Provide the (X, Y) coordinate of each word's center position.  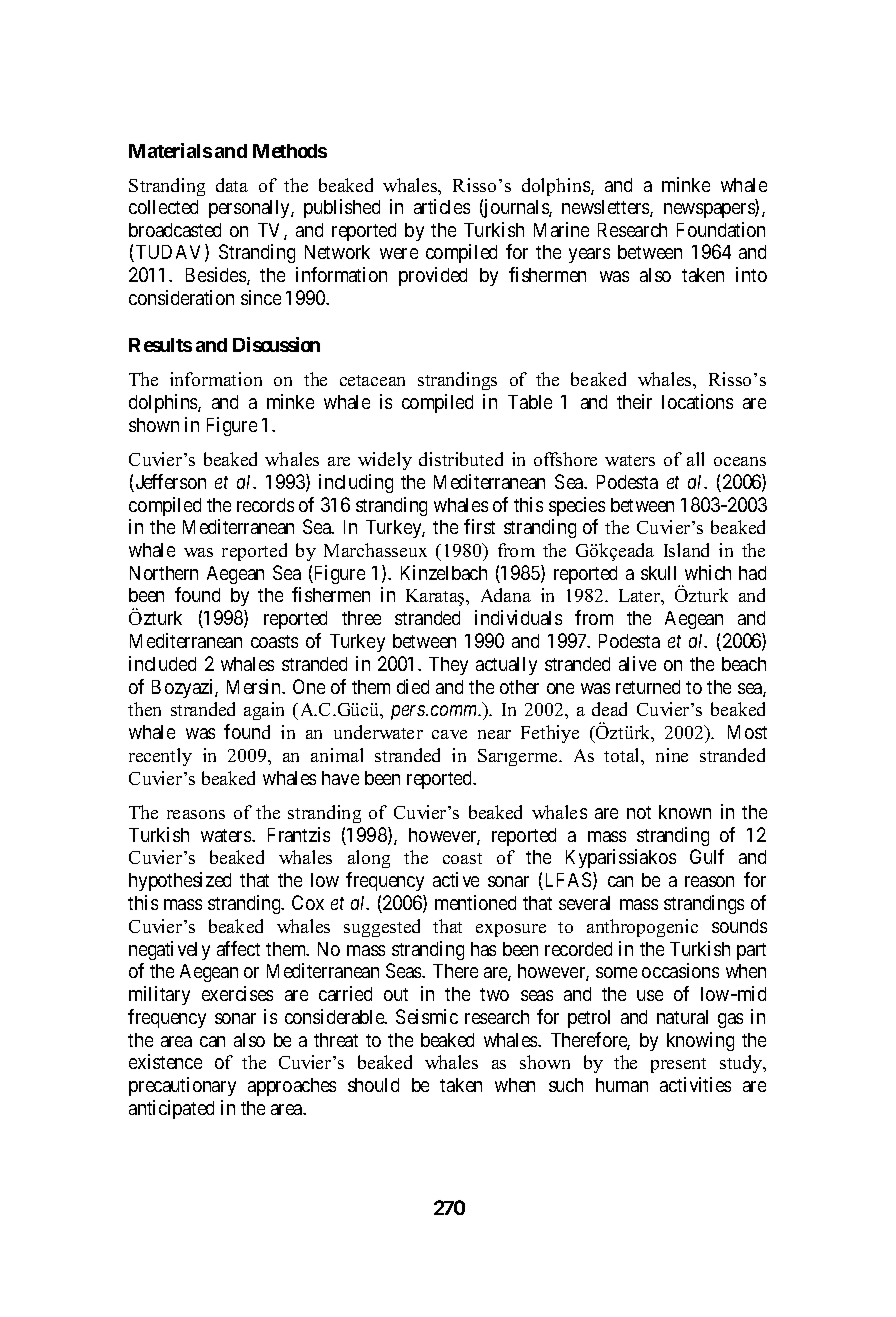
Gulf (707, 856)
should (373, 1085)
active (456, 879)
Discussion (276, 344)
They (448, 666)
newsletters (606, 208)
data (232, 185)
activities (695, 1084)
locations (697, 401)
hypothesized (180, 881)
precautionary (182, 1086)
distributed (461, 459)
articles (442, 206)
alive (637, 663)
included (162, 663)
